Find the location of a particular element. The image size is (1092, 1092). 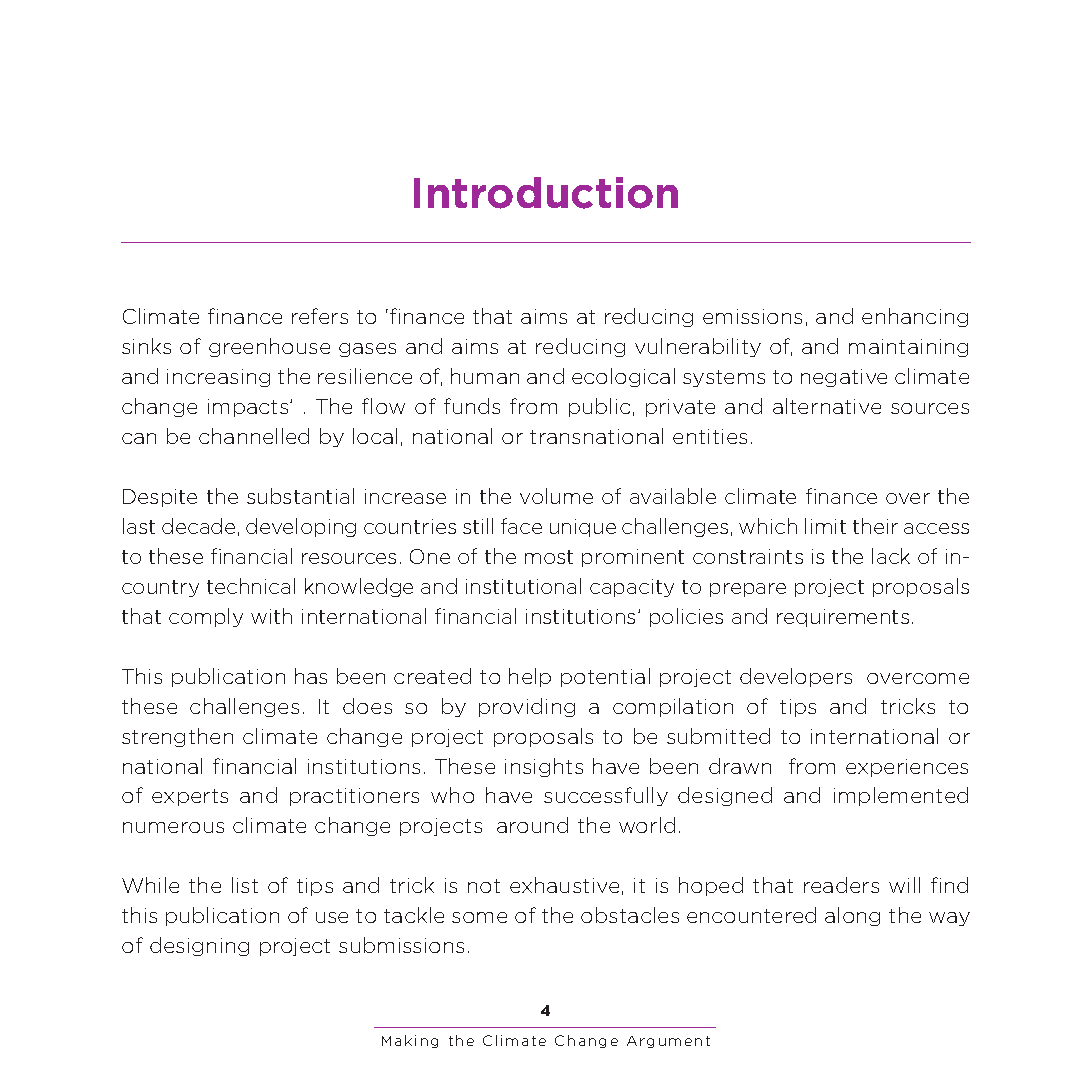

designing is located at coordinates (199, 946).
